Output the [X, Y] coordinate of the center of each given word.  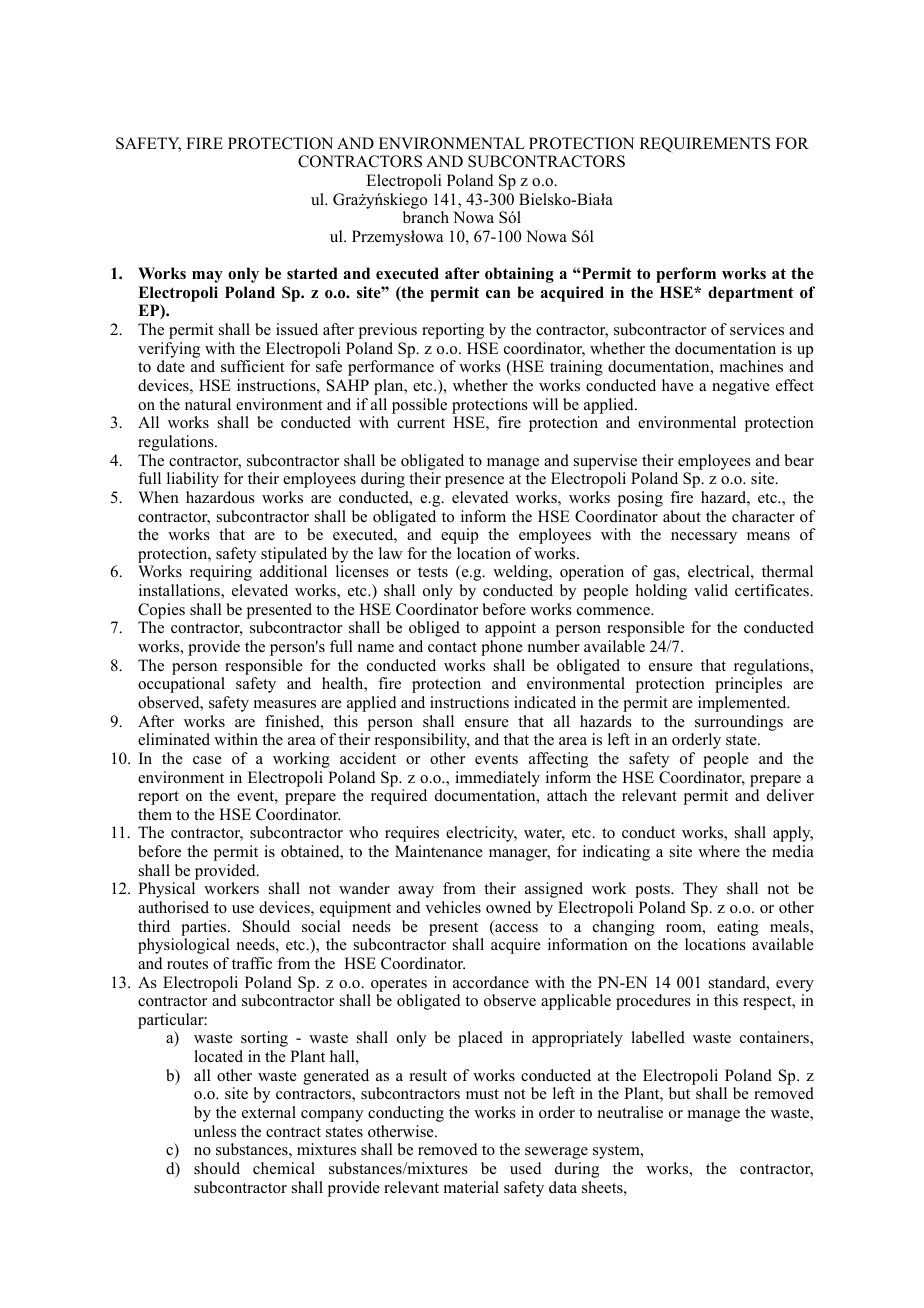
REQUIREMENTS [705, 145]
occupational [181, 685]
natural [208, 404]
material [471, 1187]
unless [215, 1131]
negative [741, 387]
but [679, 1093]
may [207, 277]
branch [426, 217]
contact [452, 647]
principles [748, 685]
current [421, 423]
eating [738, 928]
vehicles [453, 907]
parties [205, 928]
